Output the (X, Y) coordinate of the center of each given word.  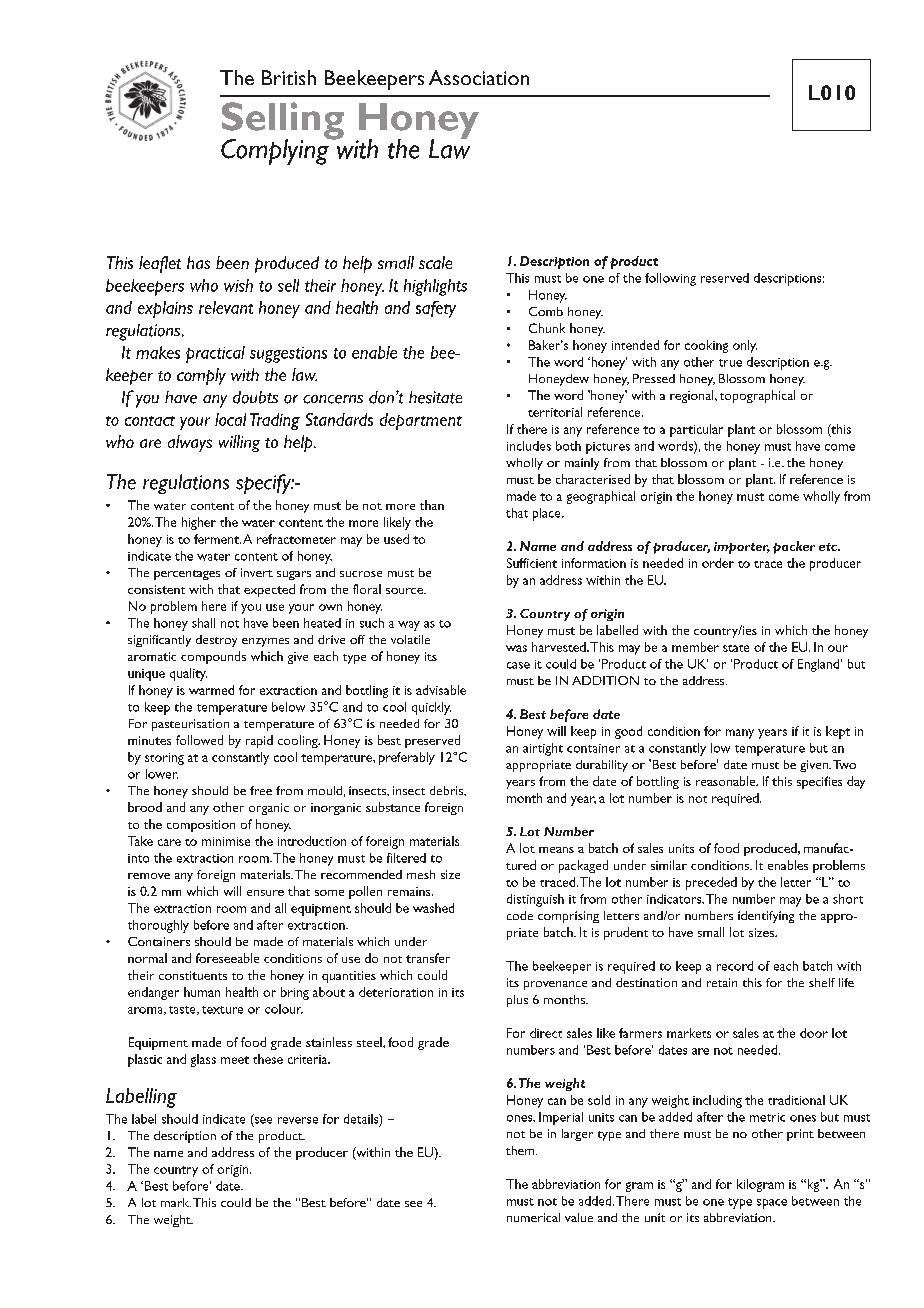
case (518, 665)
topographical (757, 396)
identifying (766, 917)
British (289, 77)
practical (215, 354)
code (520, 915)
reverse (298, 1120)
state (736, 648)
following (670, 279)
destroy (216, 641)
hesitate (435, 397)
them (521, 1150)
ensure (265, 893)
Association (479, 77)
